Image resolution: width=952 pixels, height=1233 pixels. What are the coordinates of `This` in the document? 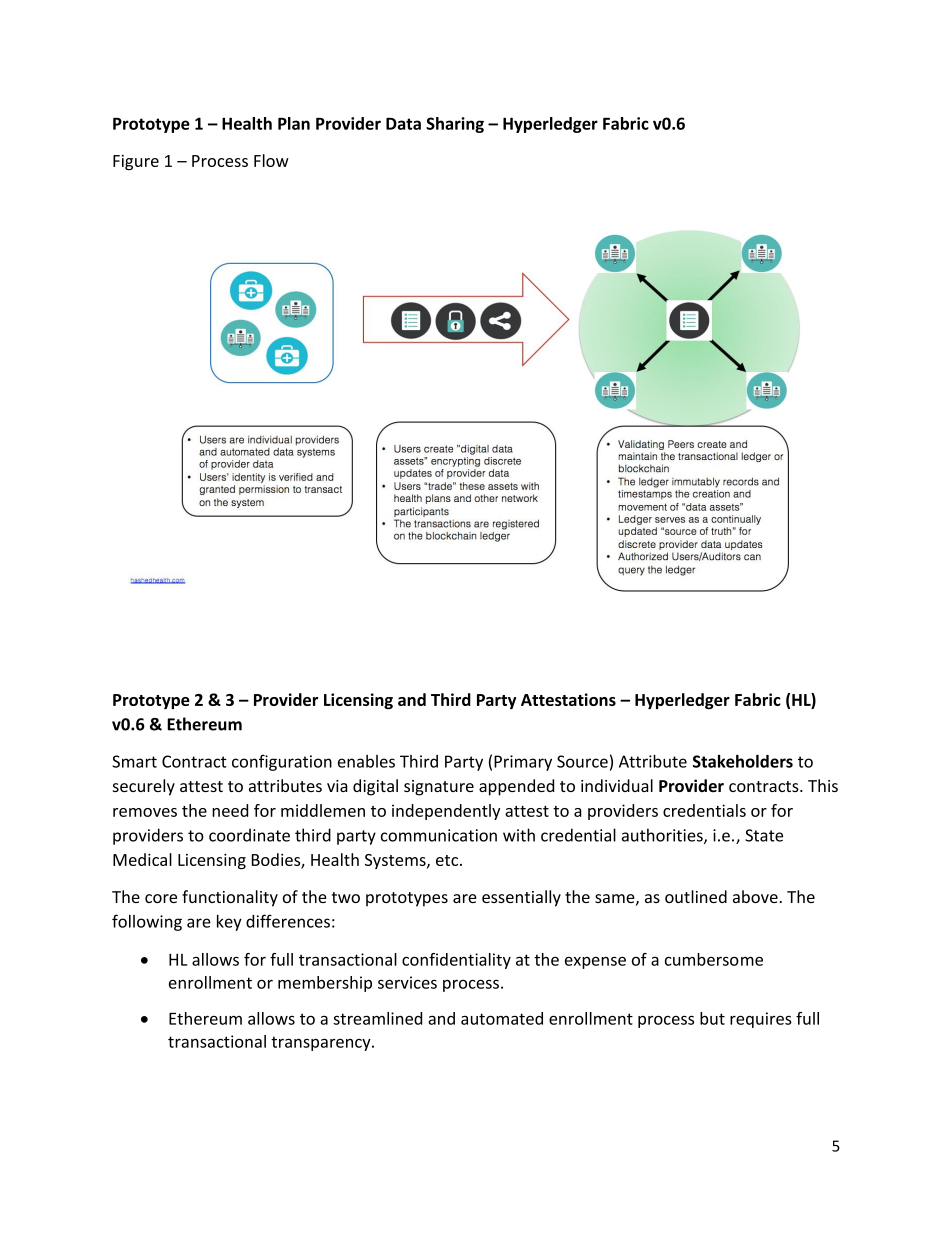 It's located at (823, 785).
